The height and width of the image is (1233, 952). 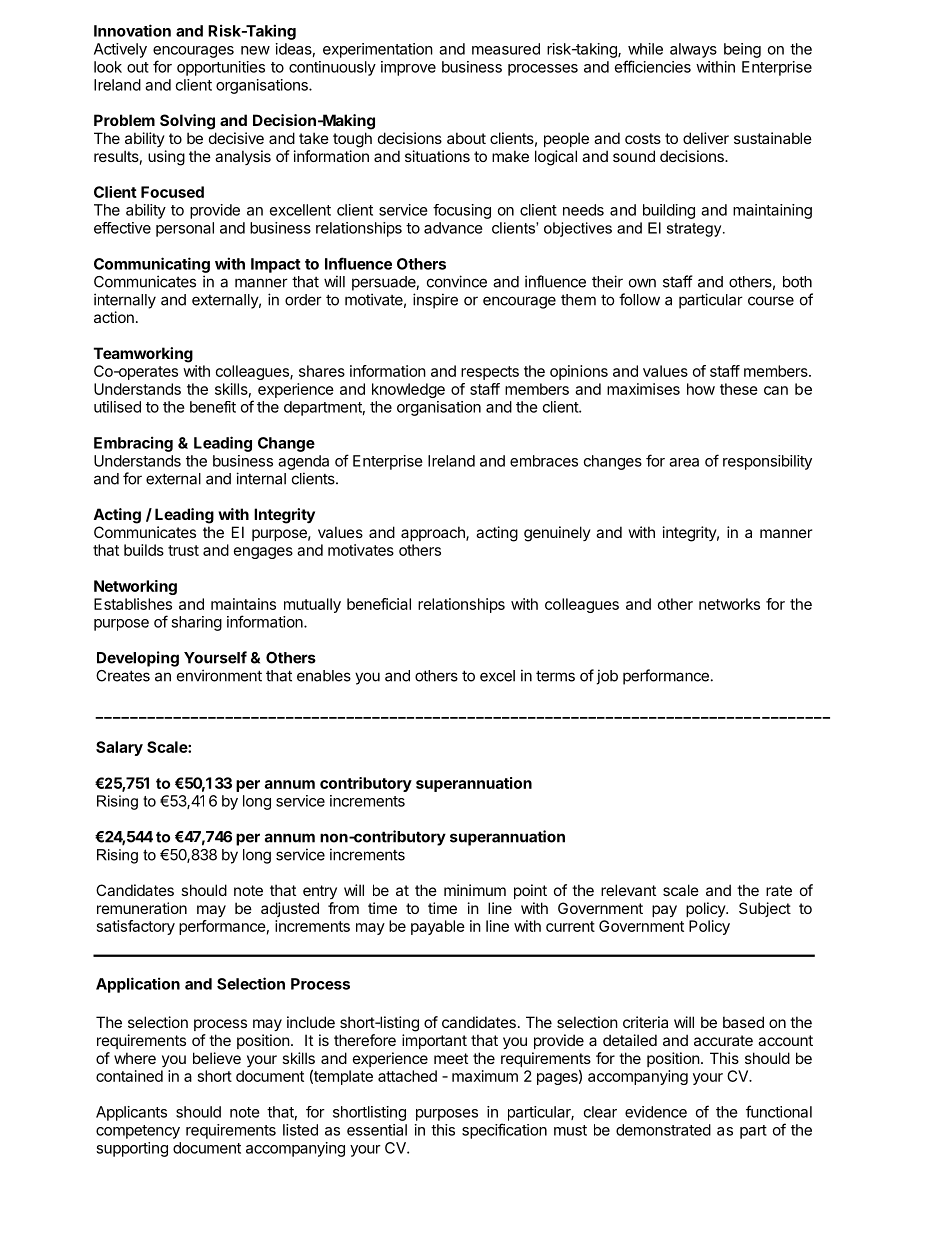 I want to click on improve, so click(x=408, y=68).
